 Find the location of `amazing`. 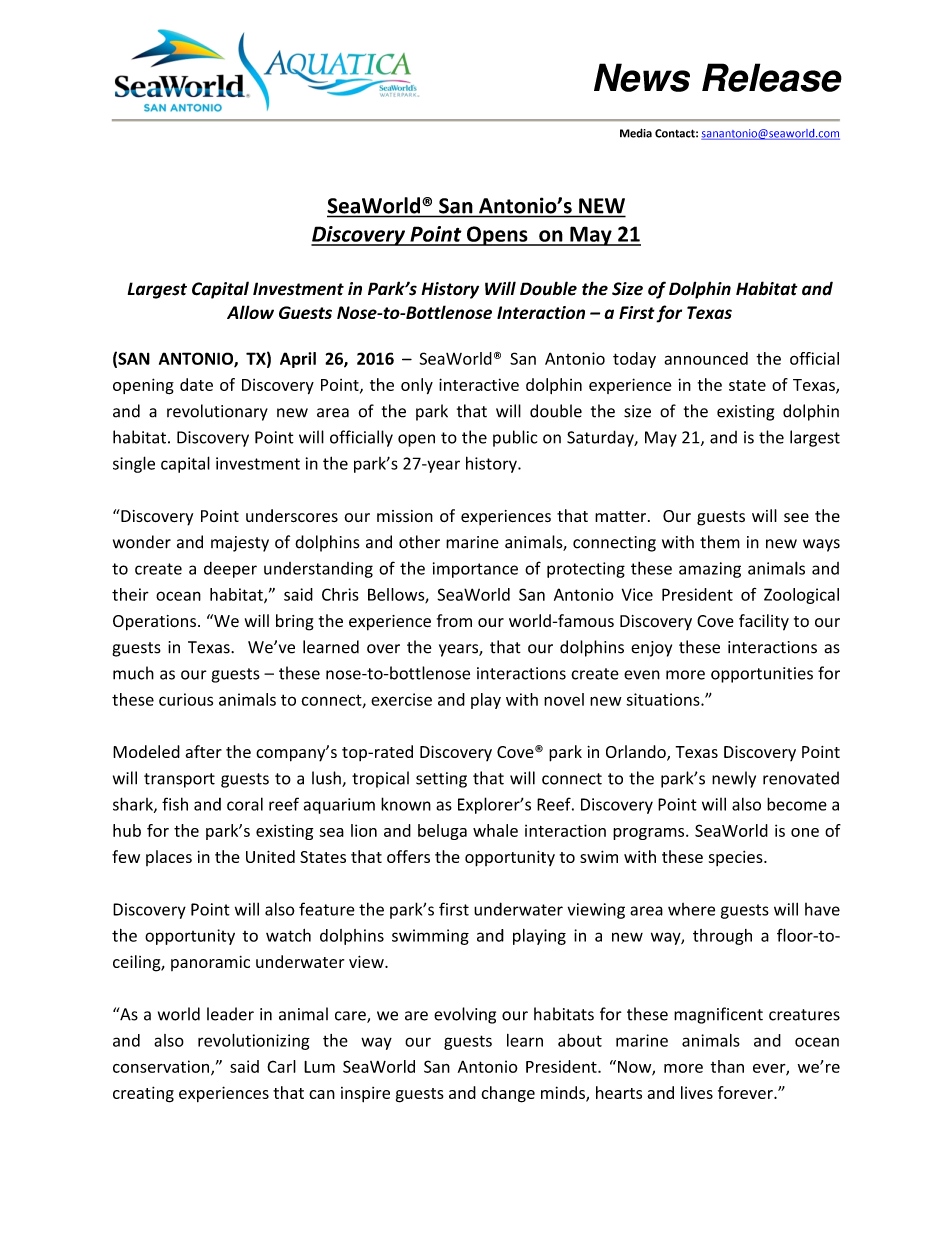

amazing is located at coordinates (710, 570).
